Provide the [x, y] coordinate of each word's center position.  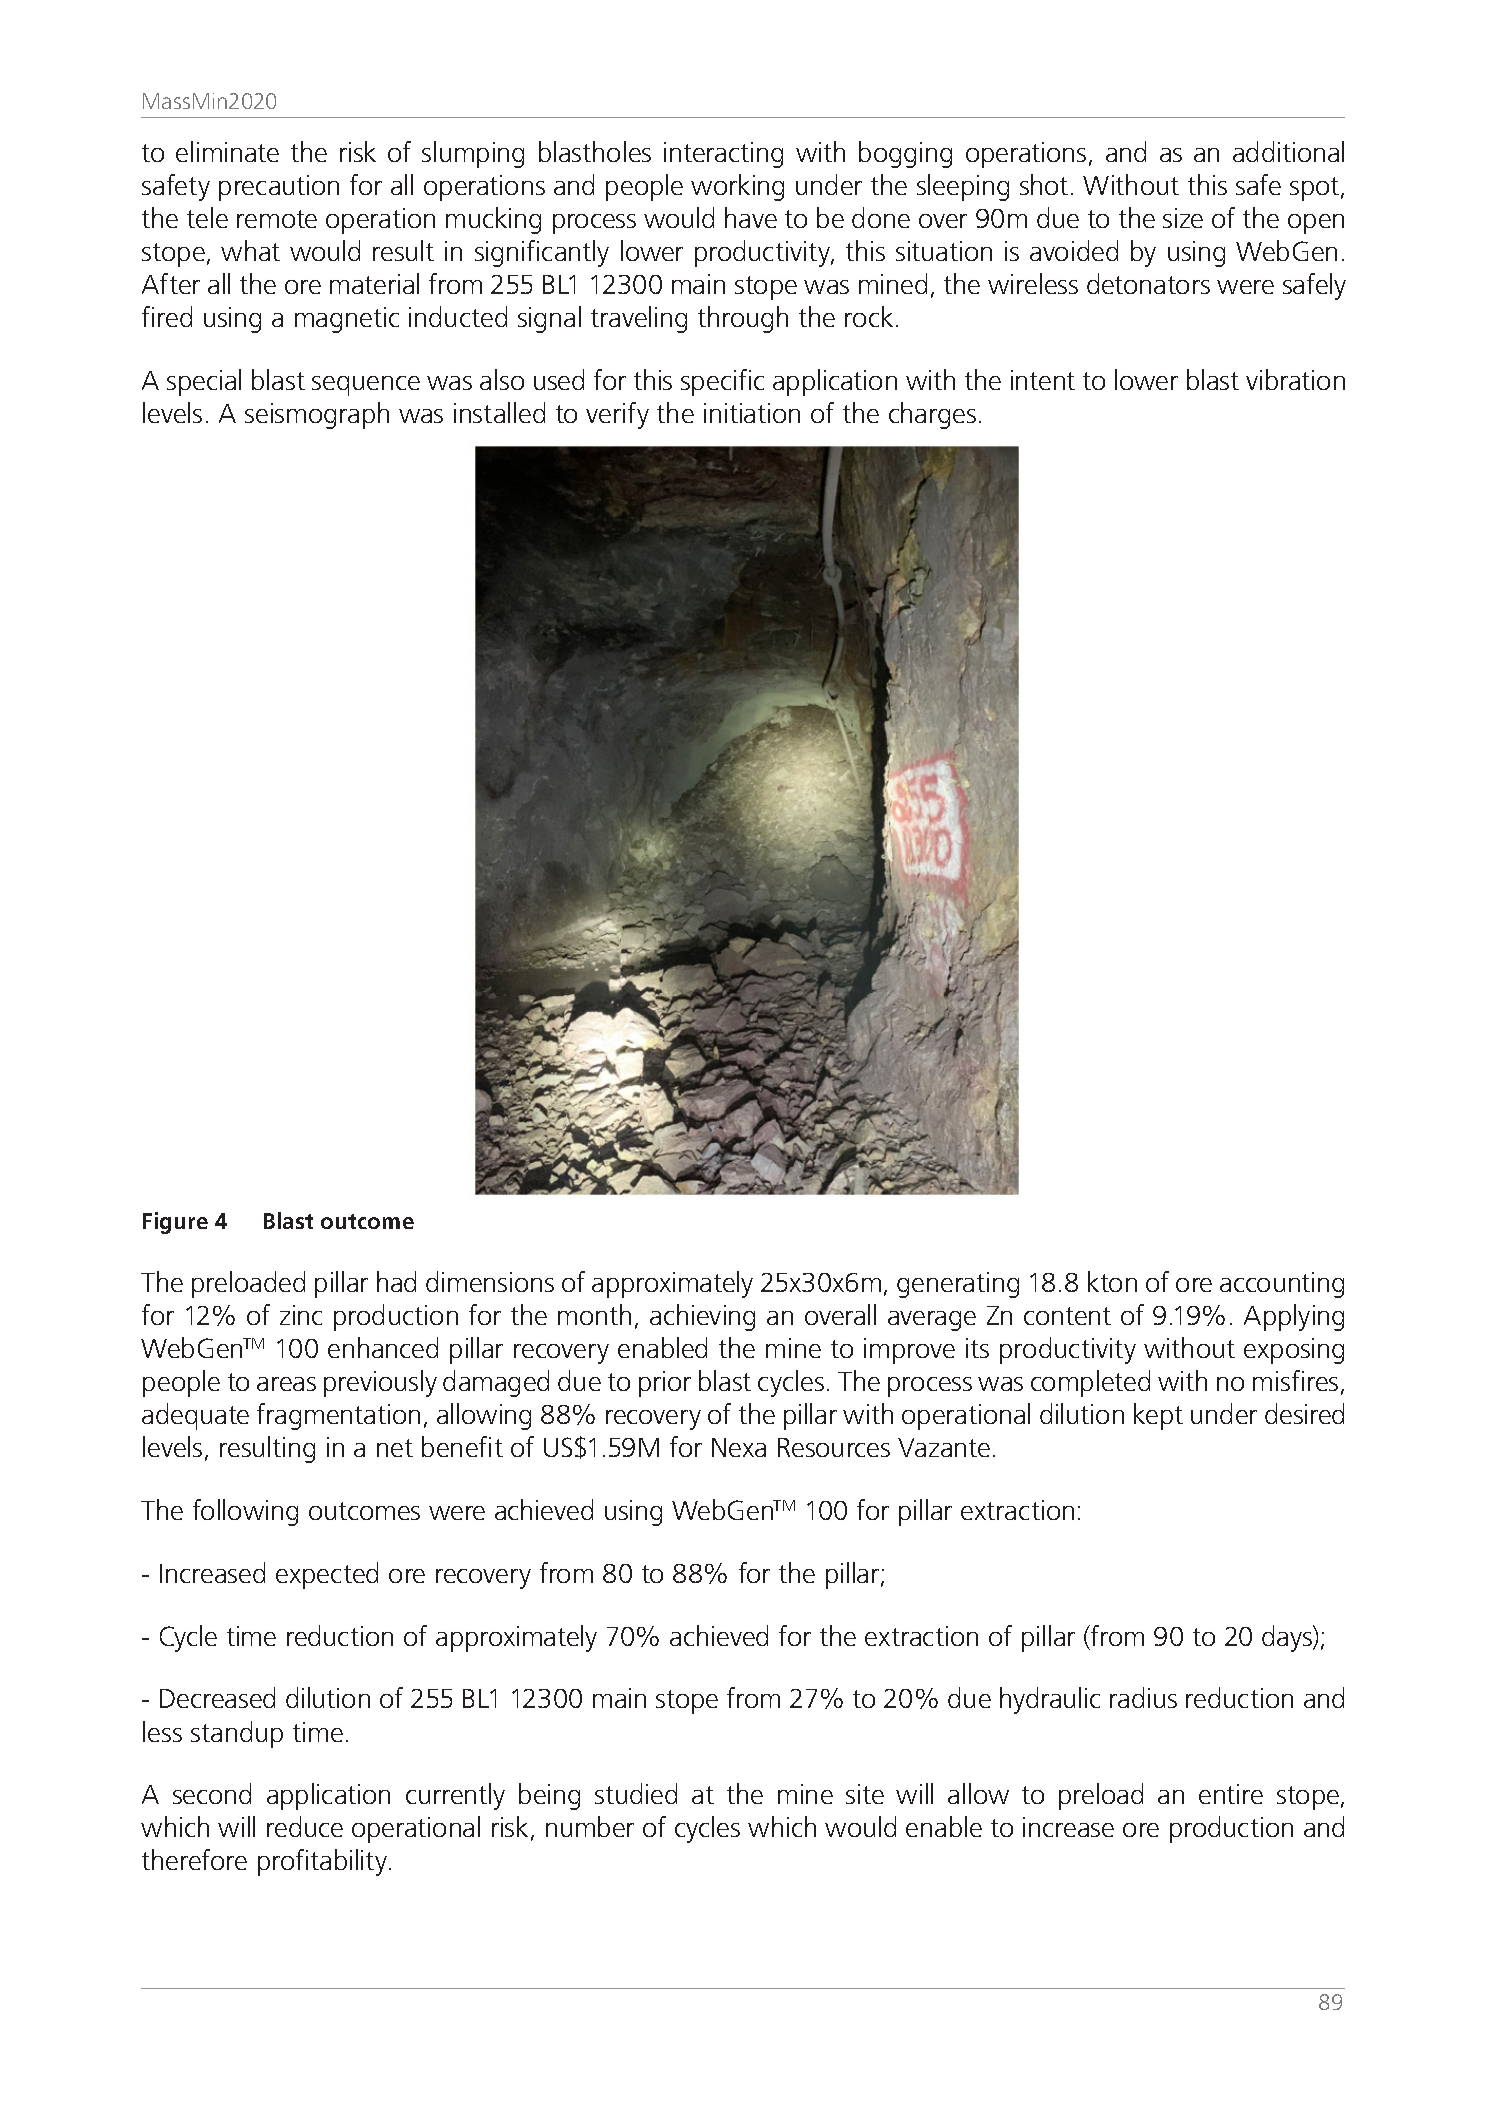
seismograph [317, 415]
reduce [305, 1826]
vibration [1295, 379]
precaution [279, 188]
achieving [702, 1317]
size [1183, 218]
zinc [301, 1315]
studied [636, 1793]
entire [1231, 1794]
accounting [1282, 1285]
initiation [752, 413]
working [737, 187]
